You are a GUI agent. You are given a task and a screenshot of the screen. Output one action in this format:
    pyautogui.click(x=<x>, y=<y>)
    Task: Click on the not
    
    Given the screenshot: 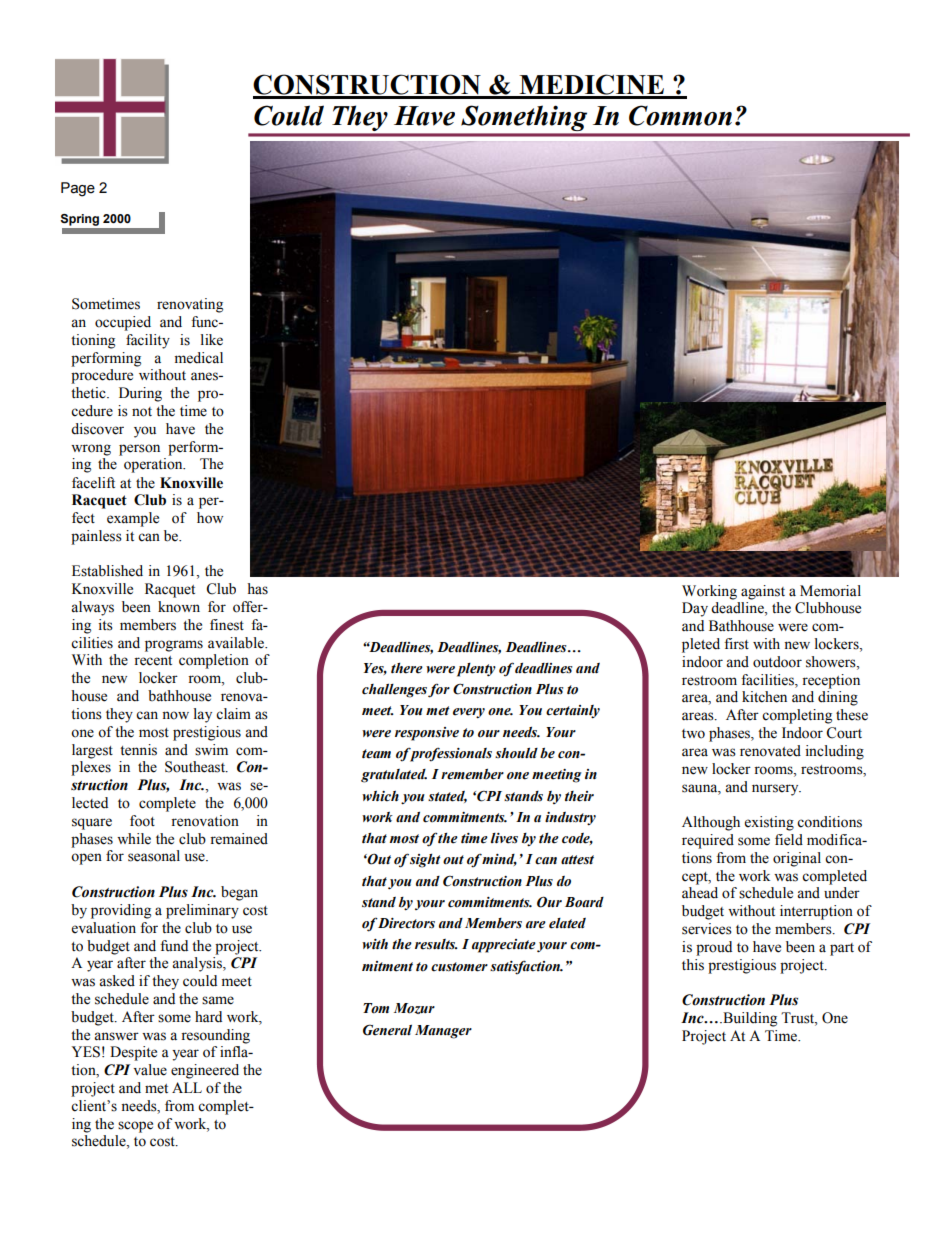 What is the action you would take?
    pyautogui.click(x=142, y=412)
